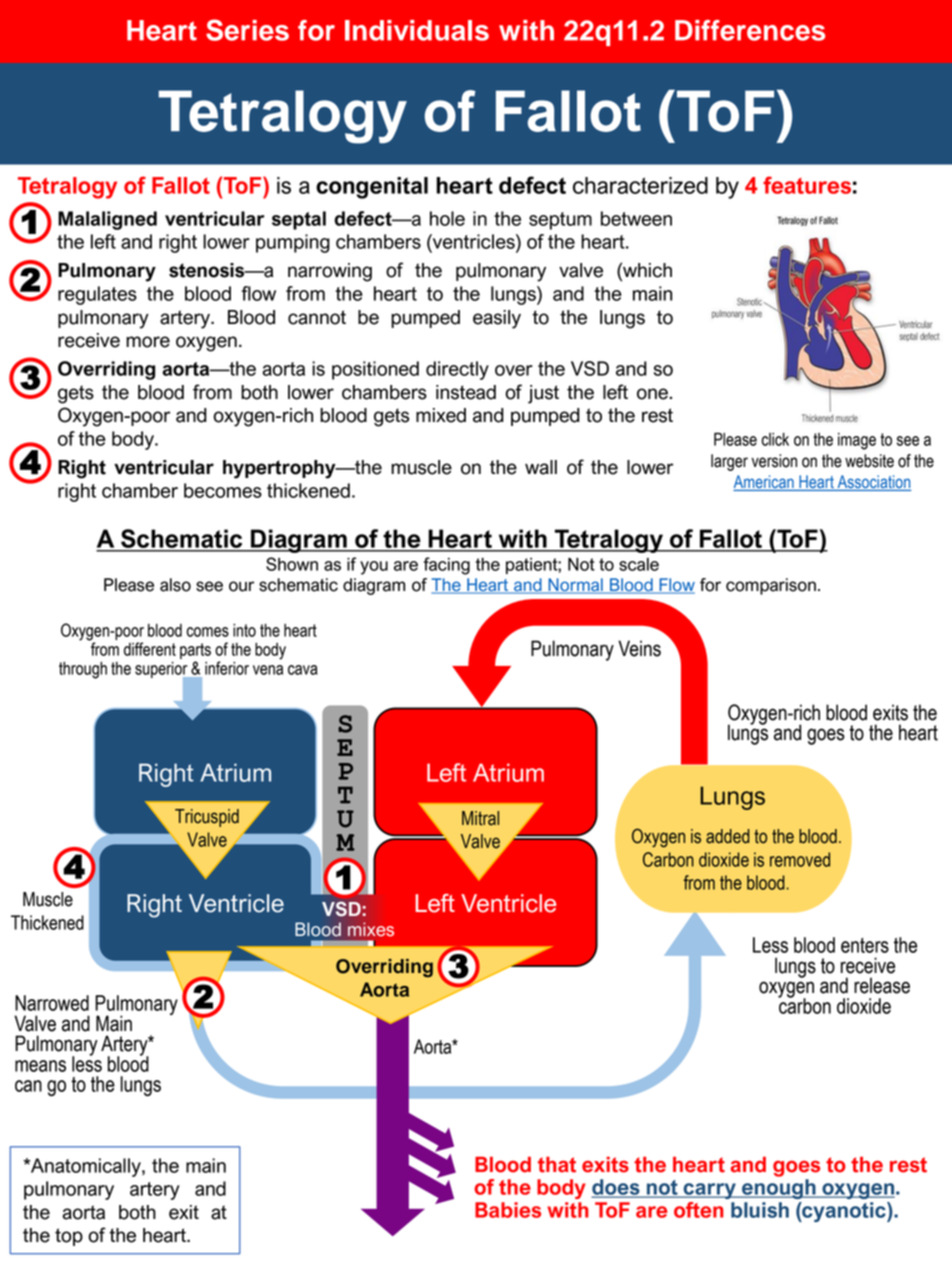 This image has width=952, height=1270. I want to click on Differences, so click(750, 30).
